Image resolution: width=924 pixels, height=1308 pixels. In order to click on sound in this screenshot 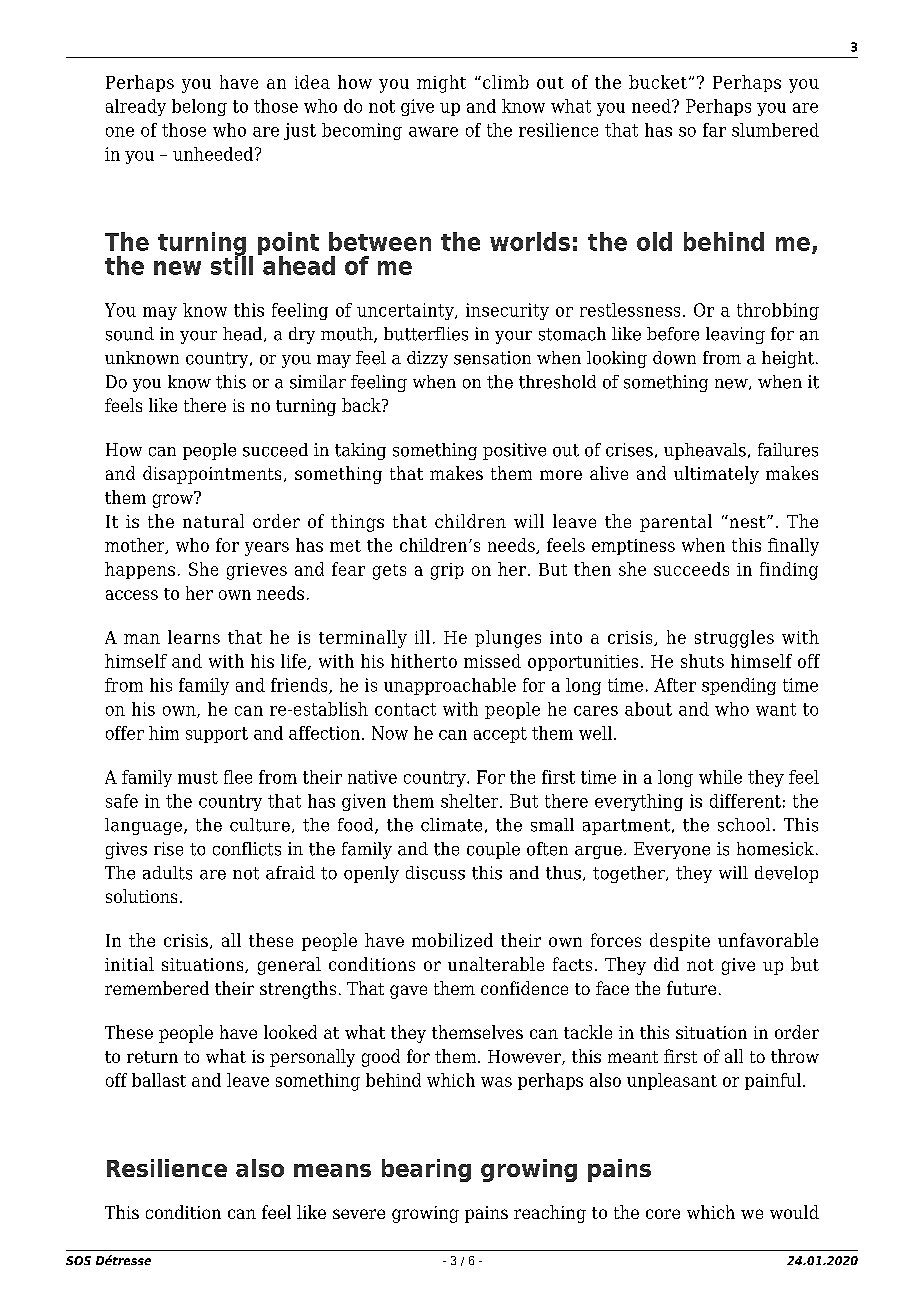, I will do `click(130, 334)`.
